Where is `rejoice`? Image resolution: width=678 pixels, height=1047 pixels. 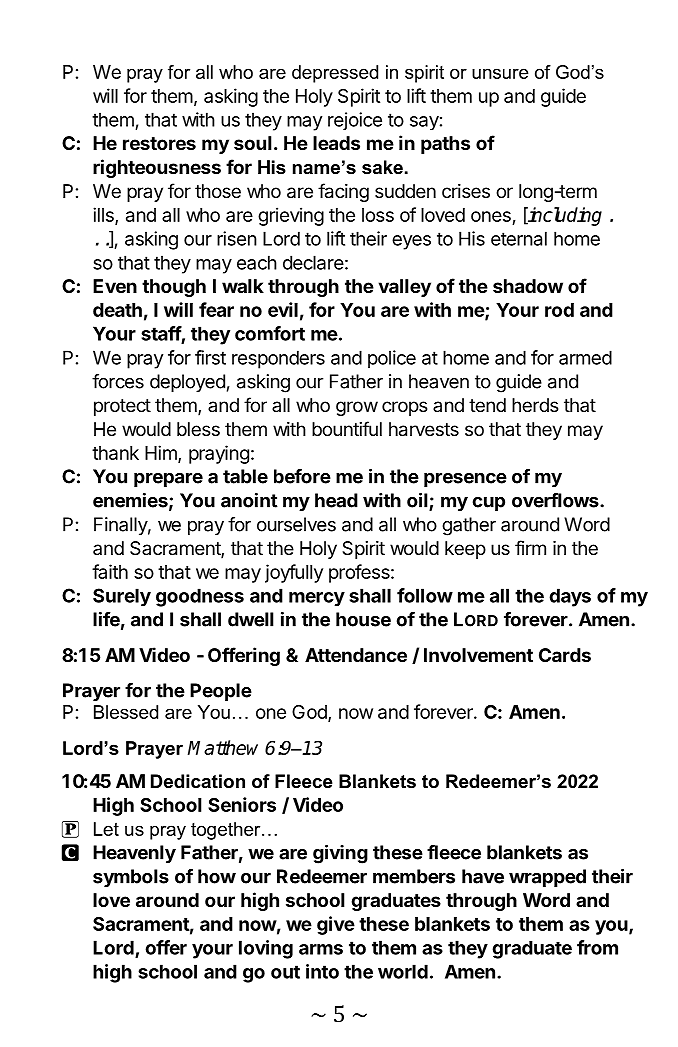 rejoice is located at coordinates (355, 121).
